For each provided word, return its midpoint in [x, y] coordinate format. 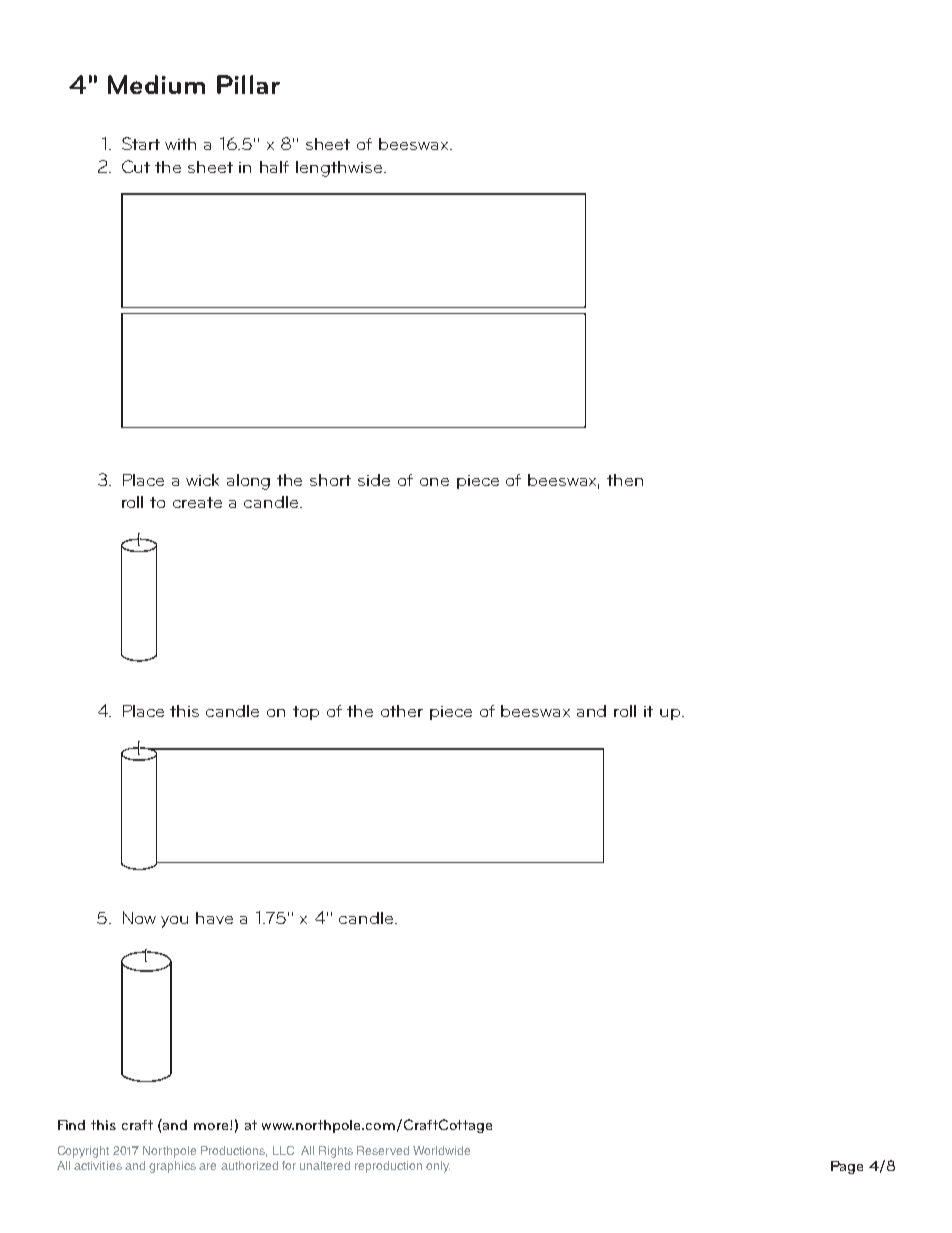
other [402, 711]
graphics [172, 1167]
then [625, 480]
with [180, 144]
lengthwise [339, 169]
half [274, 167]
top [306, 713]
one [434, 482]
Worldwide [441, 1150]
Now [139, 917]
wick [202, 480]
